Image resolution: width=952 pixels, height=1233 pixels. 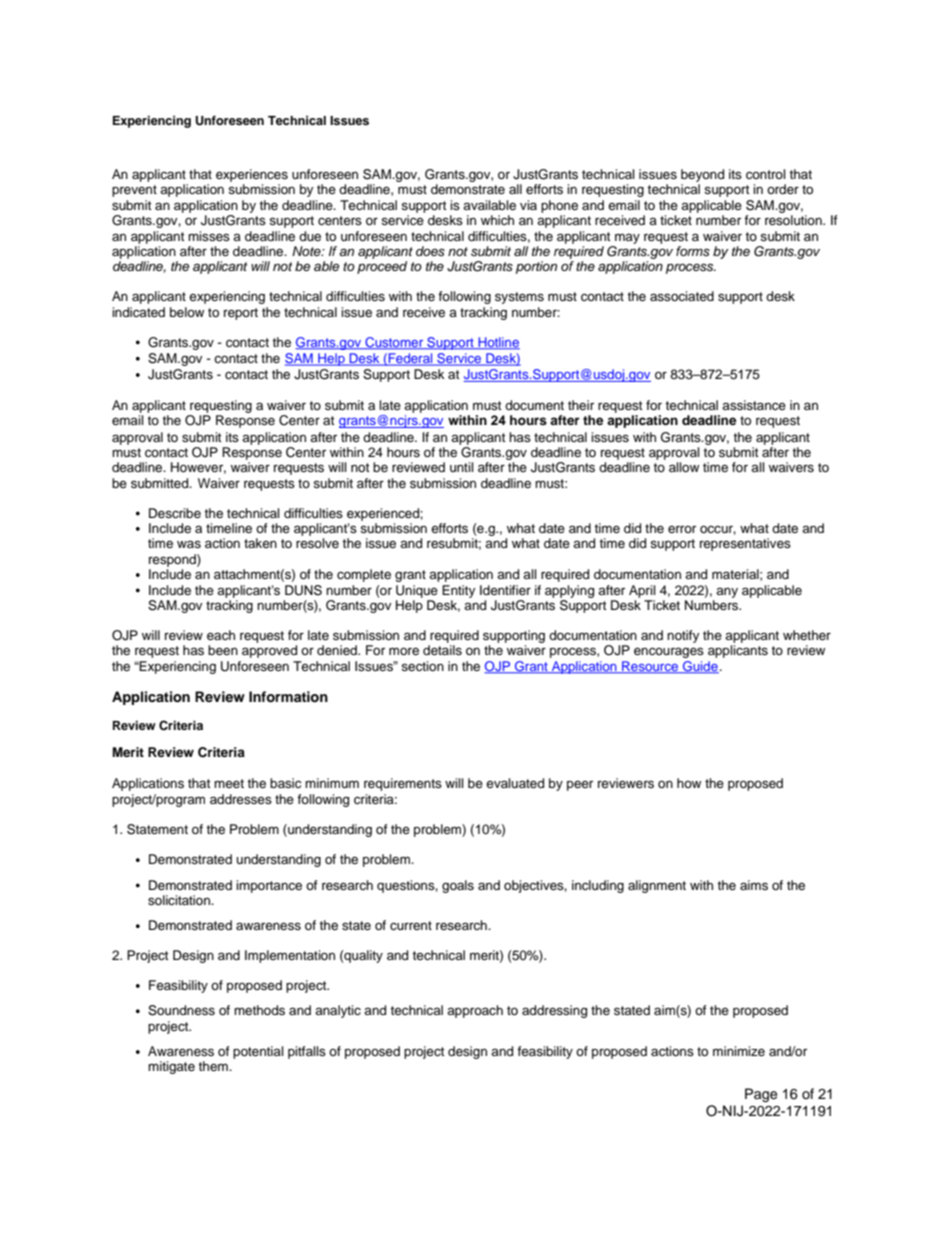 I want to click on which, so click(x=497, y=220).
